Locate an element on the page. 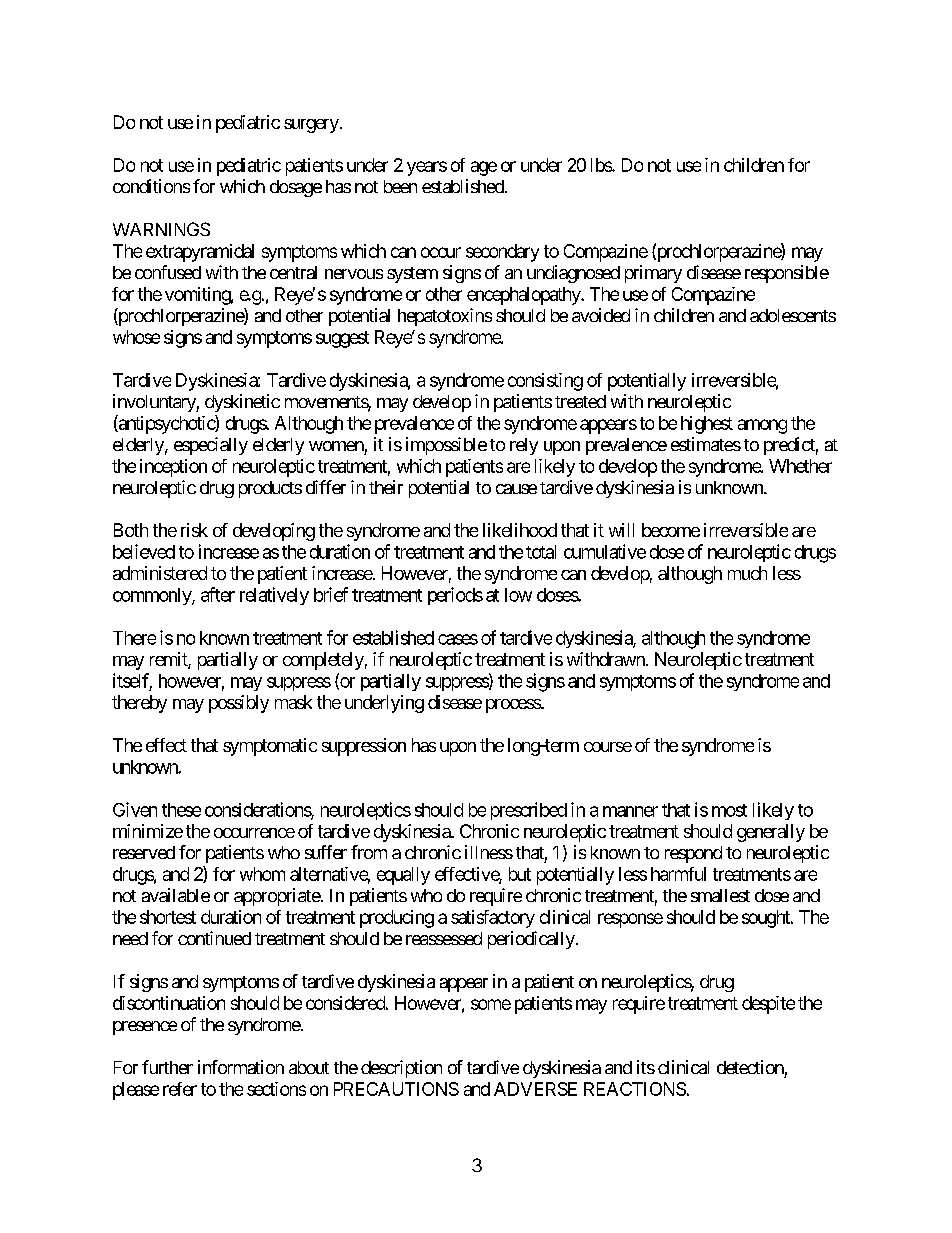 This image has height=1233, width=952. been is located at coordinates (400, 186).
